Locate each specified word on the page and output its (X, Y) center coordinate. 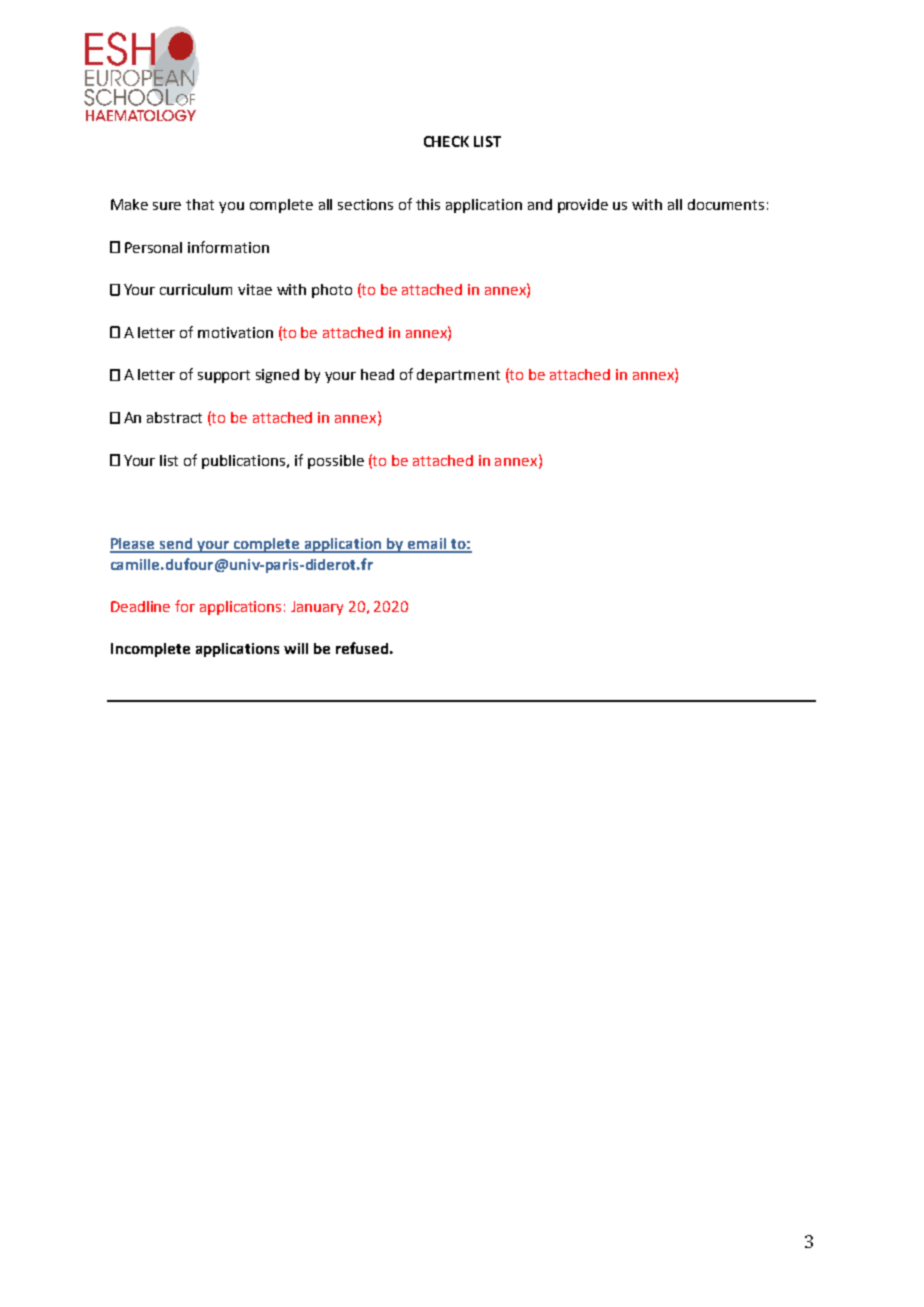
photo (332, 291)
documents (726, 204)
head (377, 374)
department (458, 376)
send (176, 545)
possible (336, 462)
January (317, 608)
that (200, 204)
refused (362, 648)
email (427, 545)
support (224, 376)
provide (583, 206)
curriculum (196, 289)
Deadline (140, 606)
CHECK (446, 141)
